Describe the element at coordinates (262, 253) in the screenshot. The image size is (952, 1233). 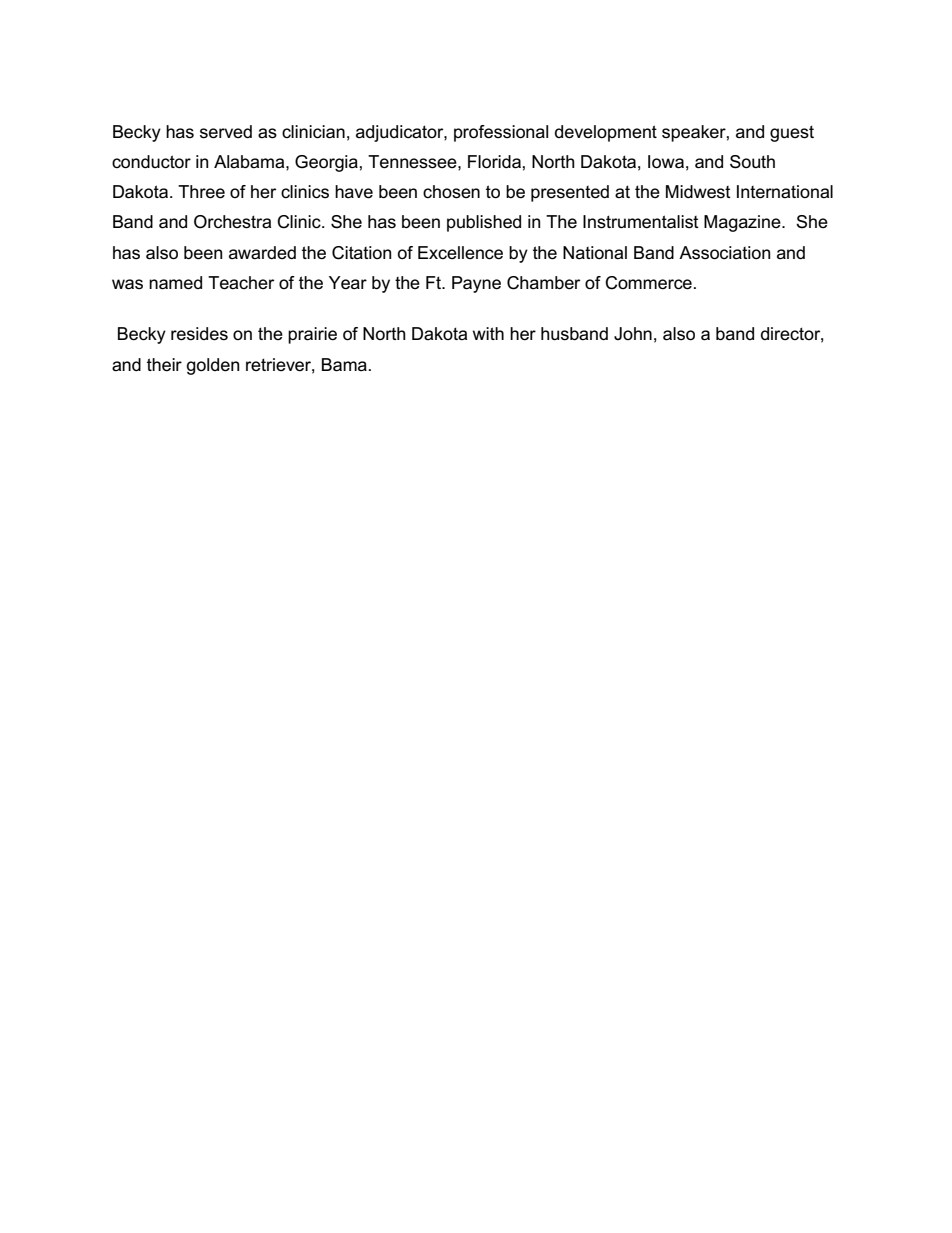
I see `awarded` at that location.
